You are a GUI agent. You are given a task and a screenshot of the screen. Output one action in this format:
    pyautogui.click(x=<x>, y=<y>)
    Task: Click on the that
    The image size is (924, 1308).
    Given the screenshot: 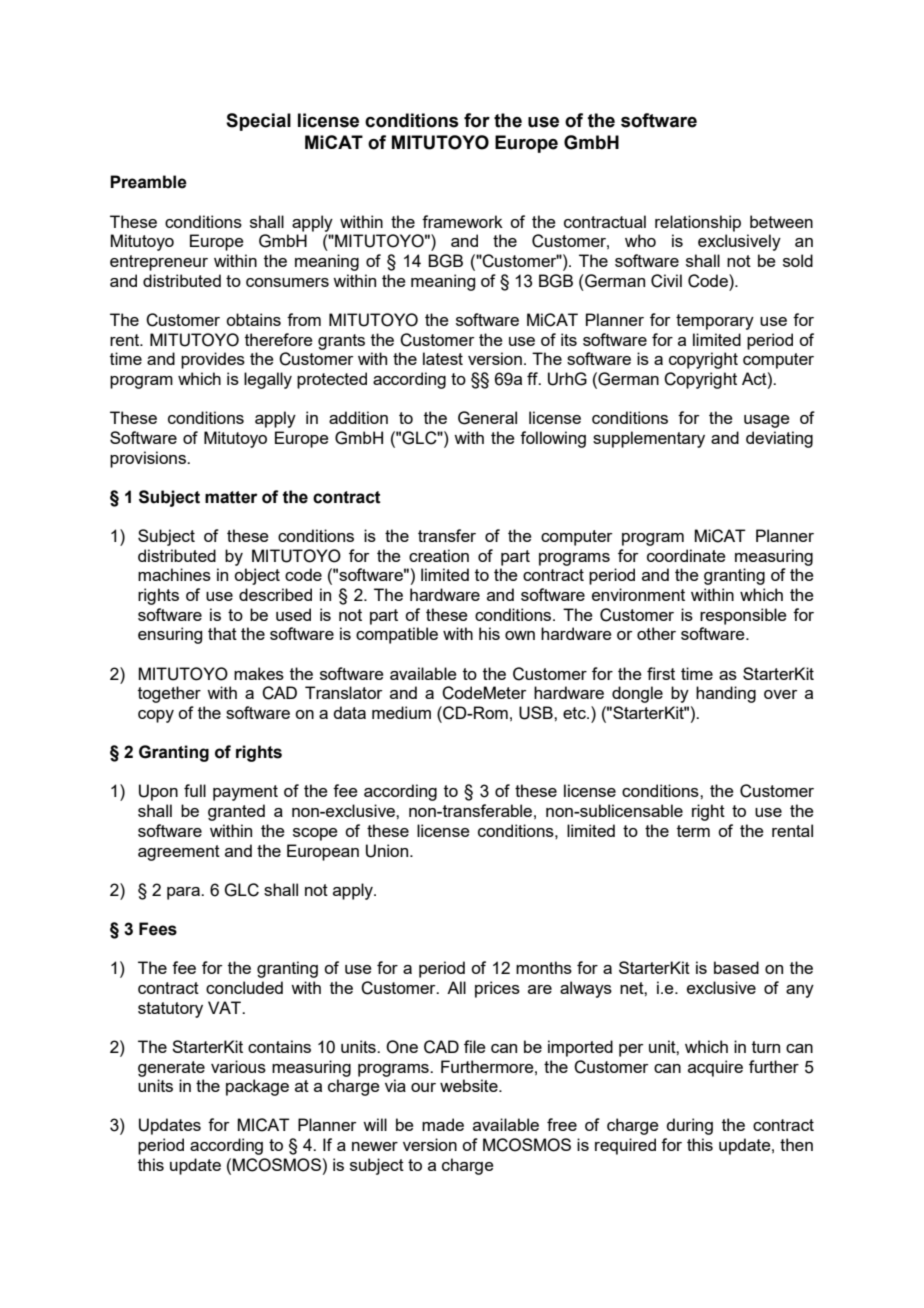 What is the action you would take?
    pyautogui.click(x=222, y=633)
